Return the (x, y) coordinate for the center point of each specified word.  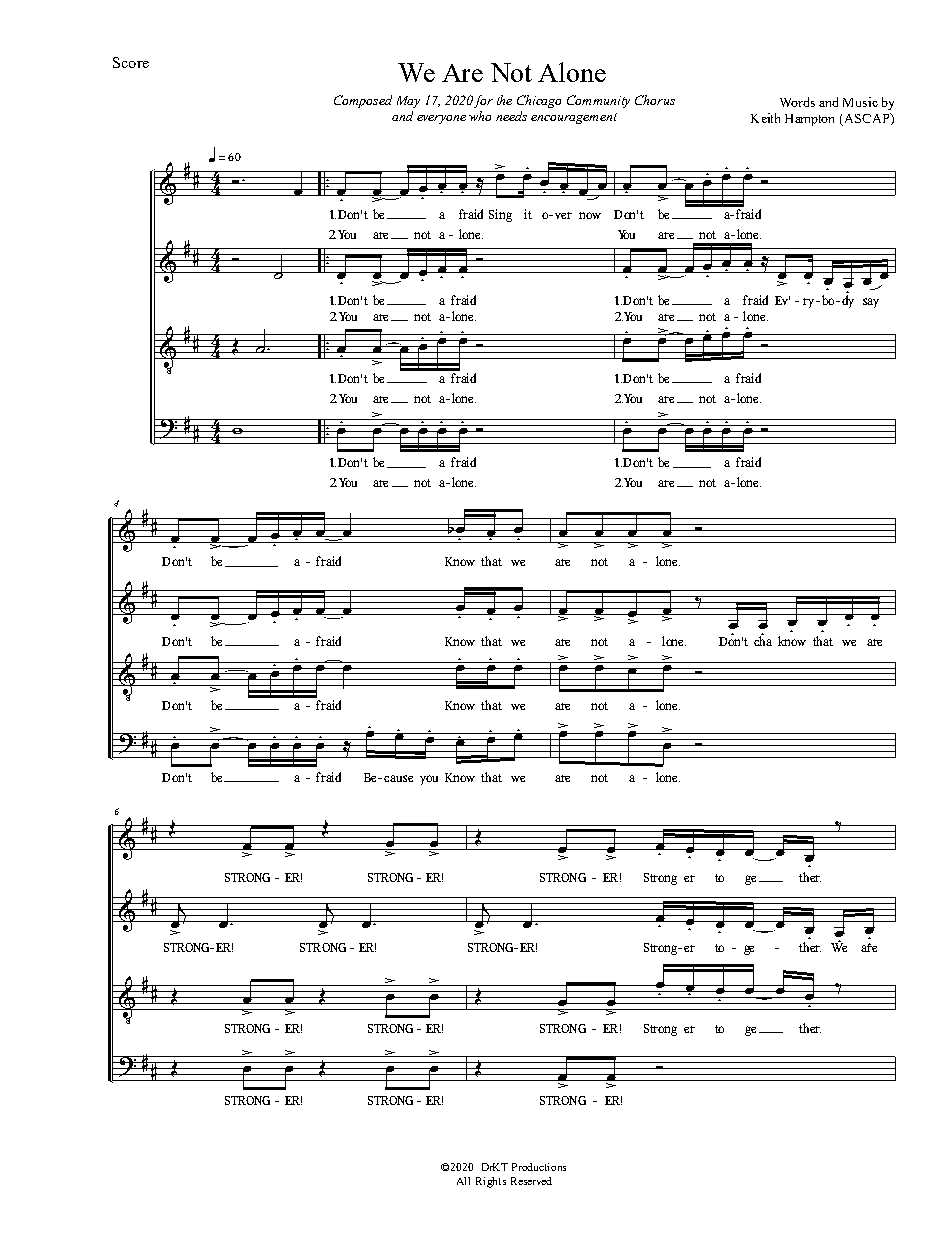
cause (398, 778)
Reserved (531, 1181)
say (871, 303)
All (463, 1181)
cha (763, 640)
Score (131, 62)
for (483, 101)
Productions (539, 1167)
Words (797, 102)
